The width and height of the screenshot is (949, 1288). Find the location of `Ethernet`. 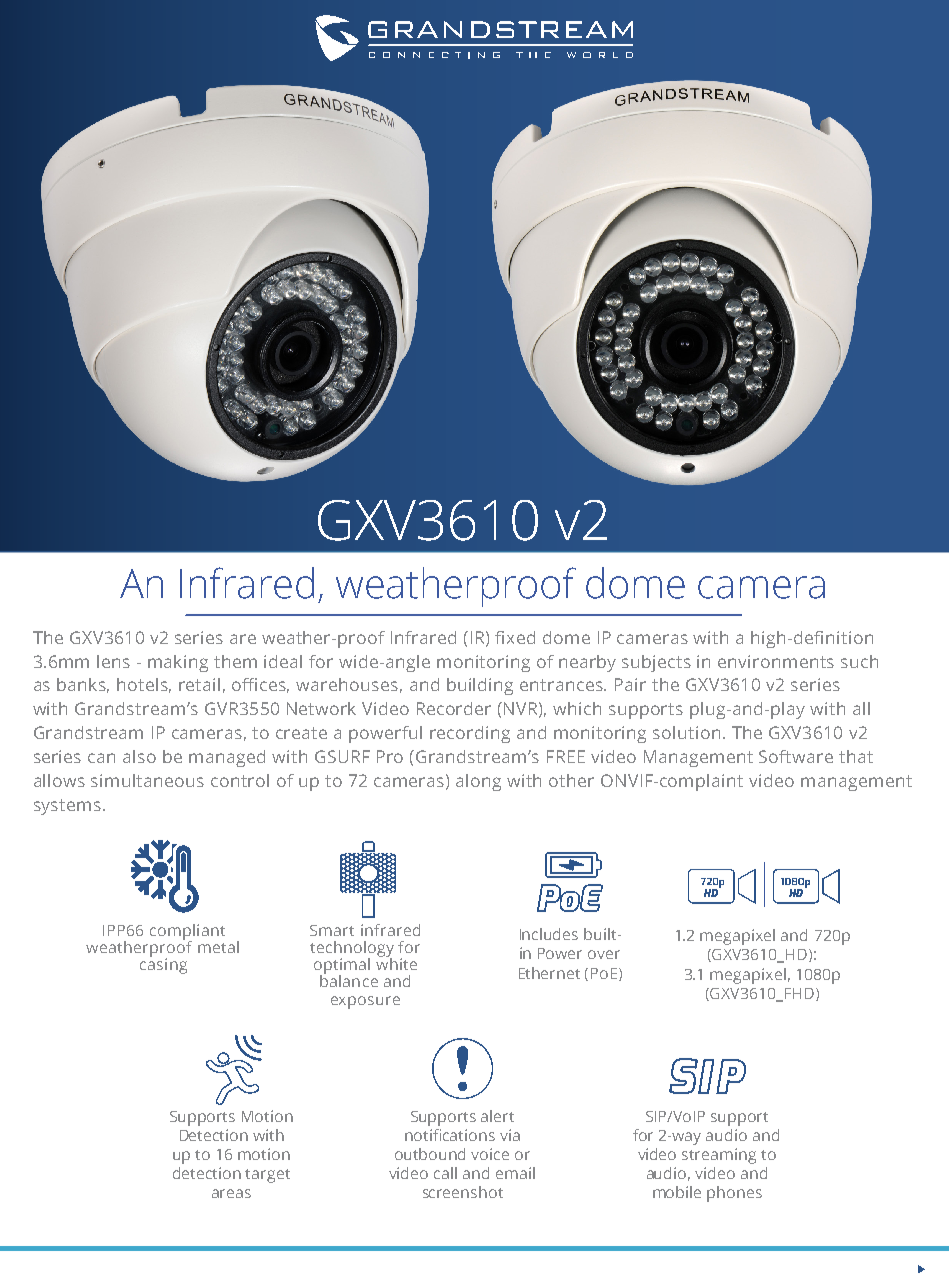

Ethernet is located at coordinates (549, 973).
